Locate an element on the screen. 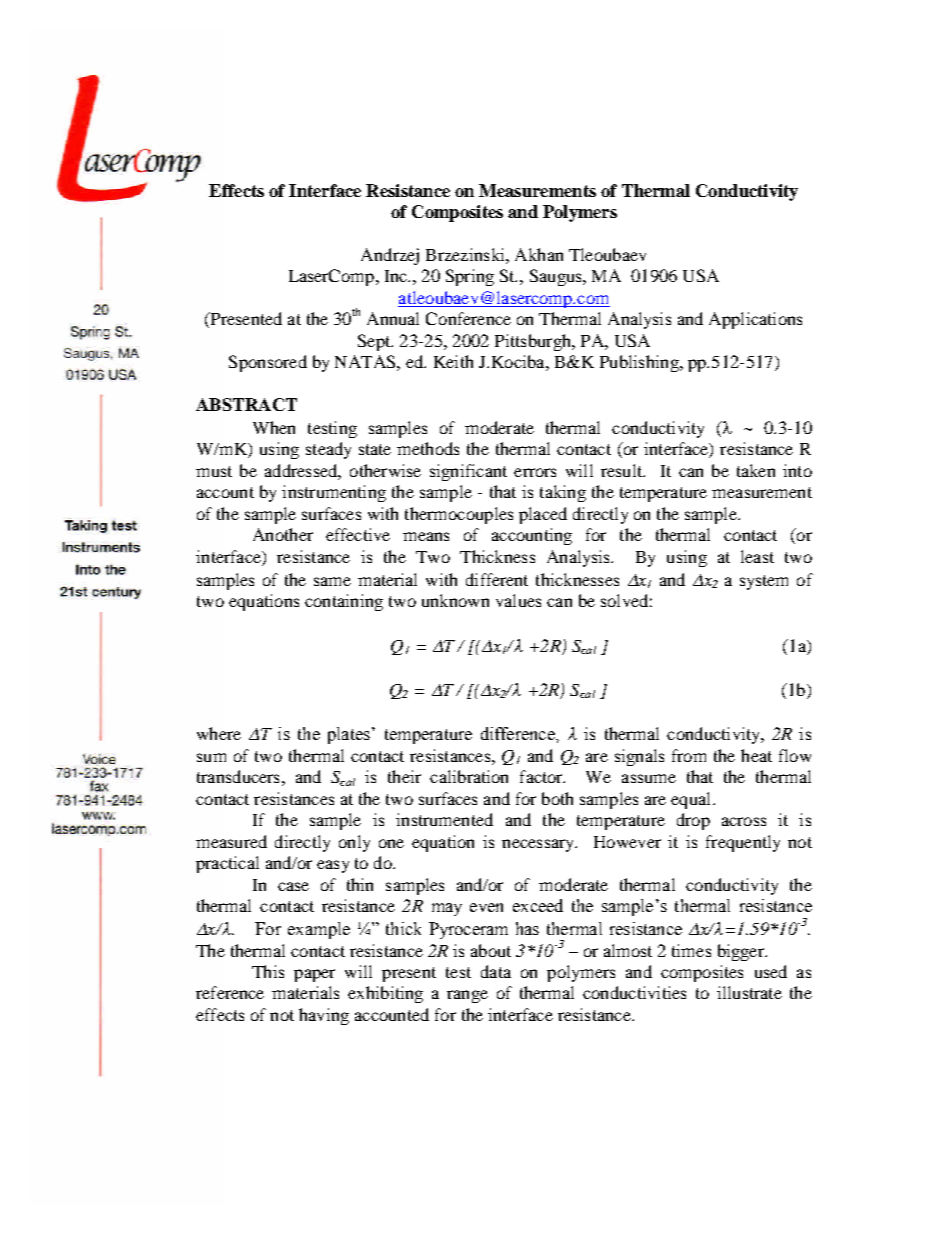  both is located at coordinates (557, 798).
